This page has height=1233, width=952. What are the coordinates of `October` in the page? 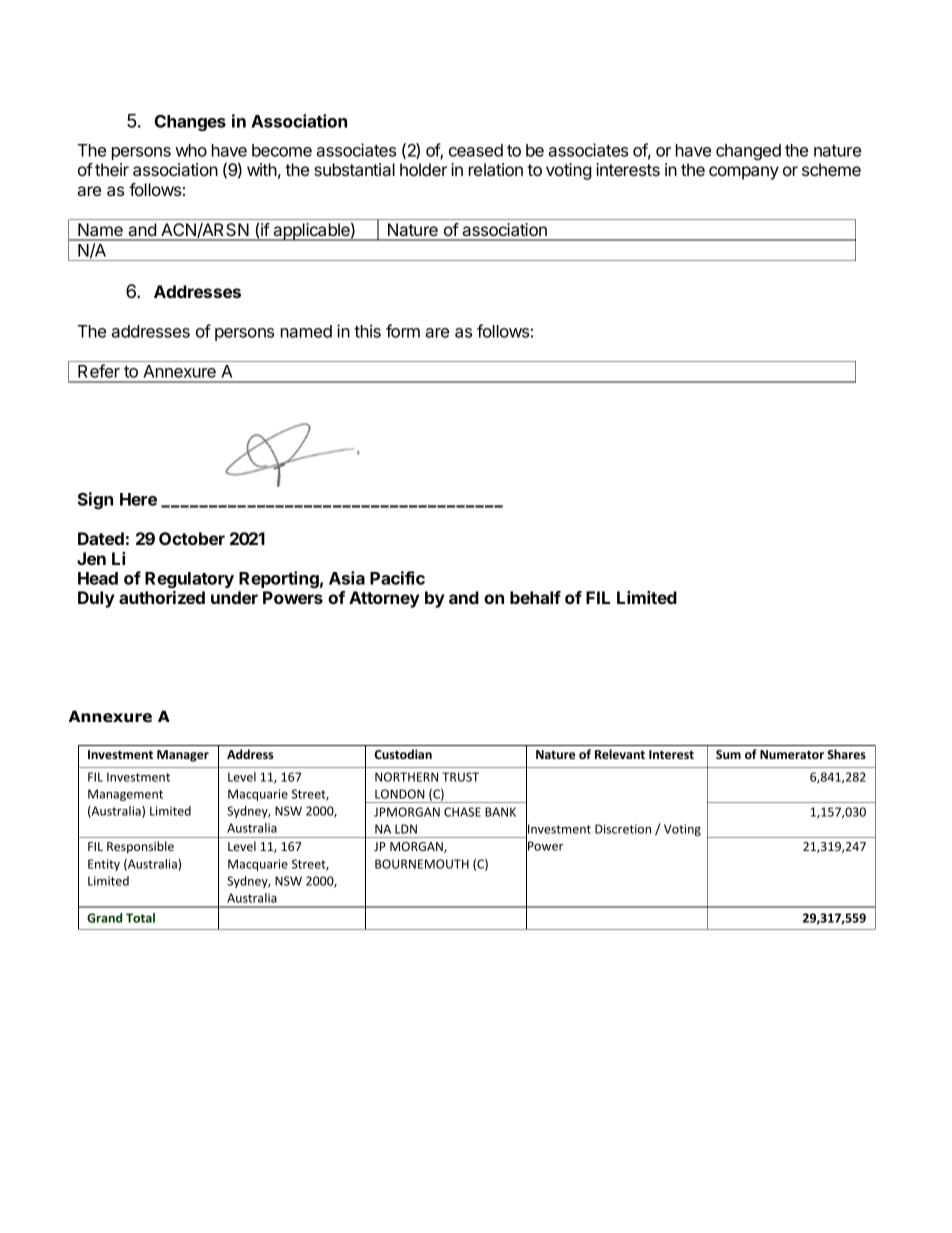 It's located at (192, 538).
